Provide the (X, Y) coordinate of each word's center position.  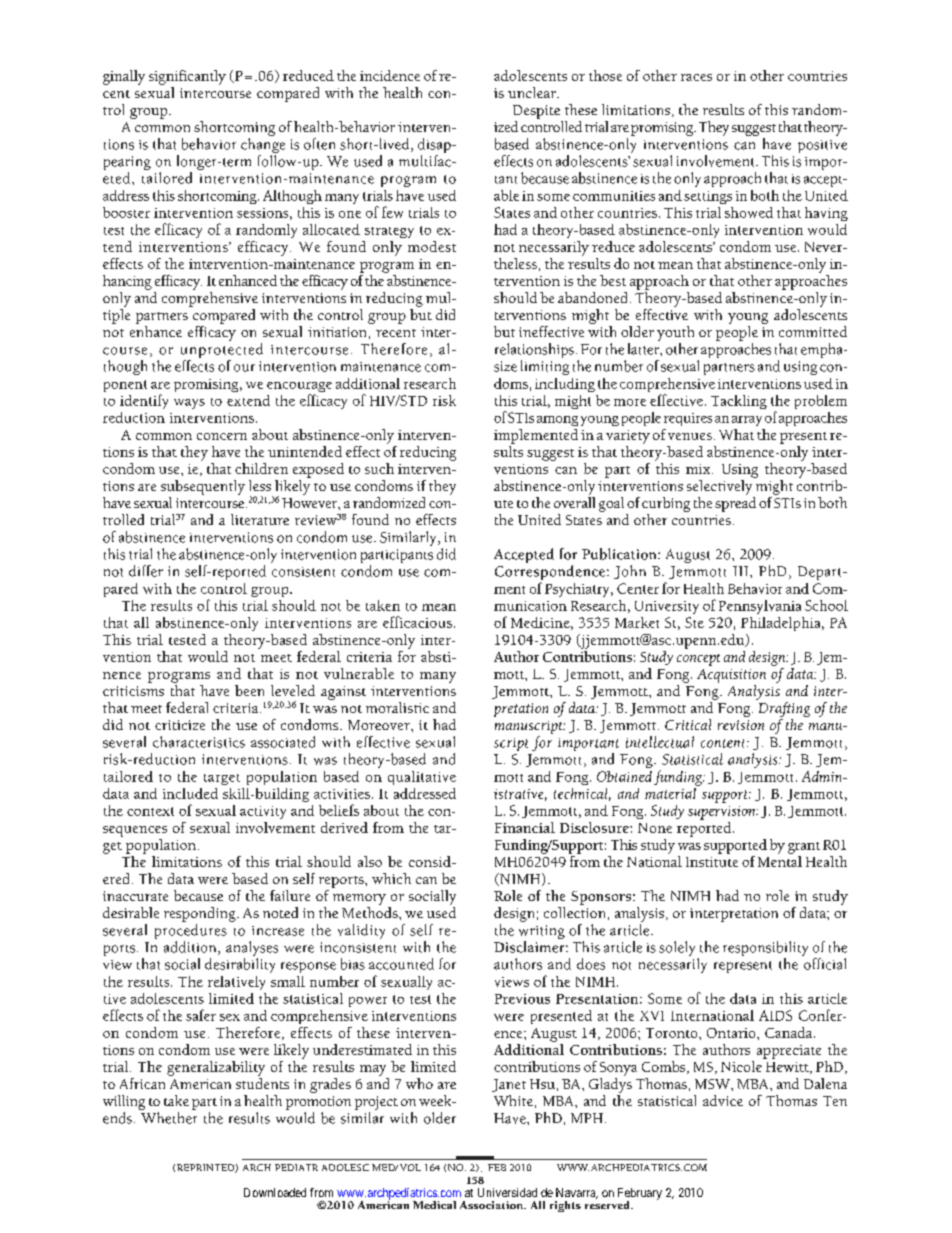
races (696, 77)
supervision (723, 813)
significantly (187, 77)
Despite (536, 112)
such (379, 468)
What (736, 434)
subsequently (203, 487)
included (190, 793)
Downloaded (275, 1192)
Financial (525, 827)
